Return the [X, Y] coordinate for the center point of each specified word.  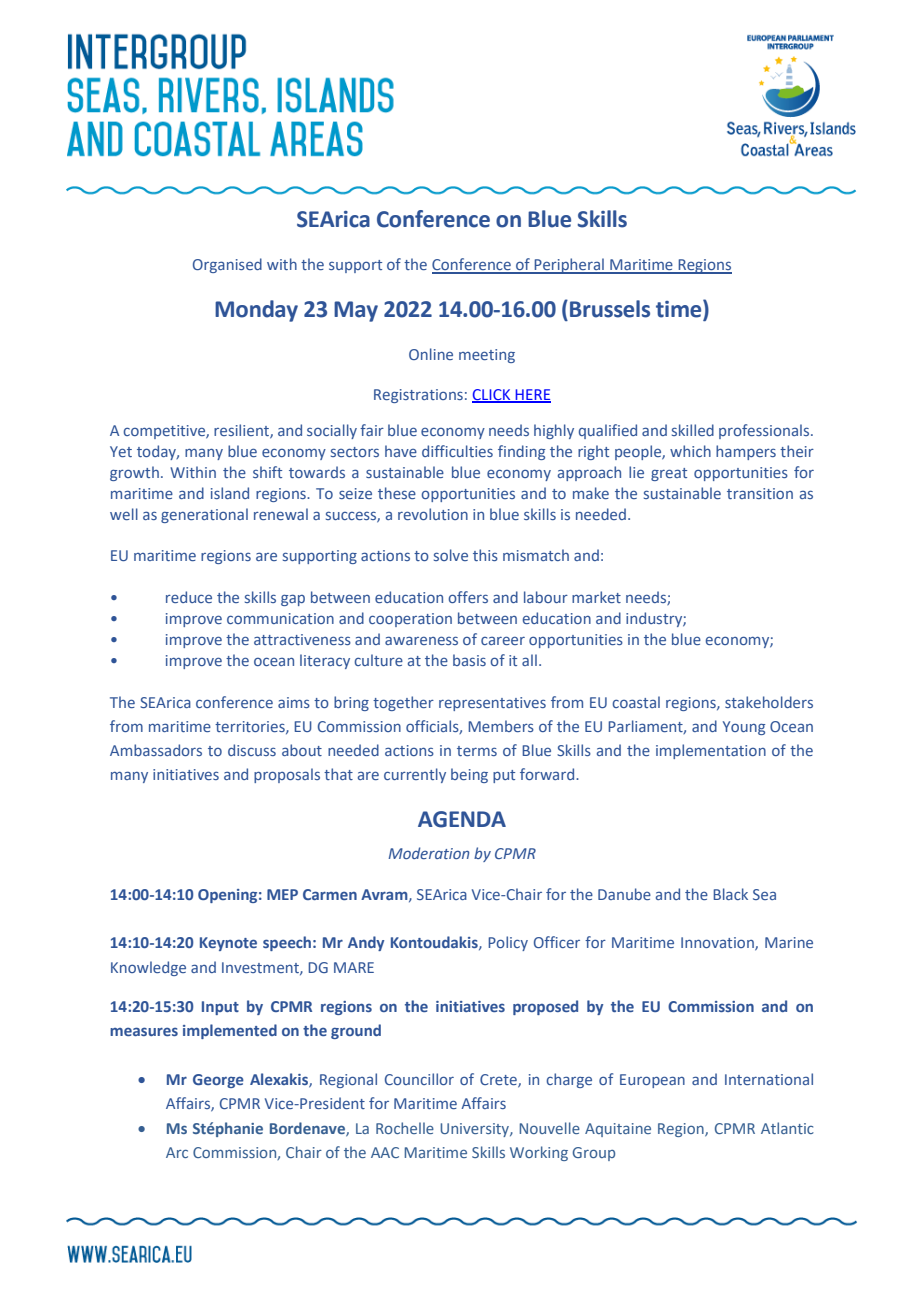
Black [730, 894]
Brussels [610, 309]
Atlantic [787, 1128]
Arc [177, 1152]
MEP [282, 894]
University [475, 1130]
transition [760, 493]
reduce [189, 597]
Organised [227, 265]
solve [451, 555]
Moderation [428, 853]
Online [431, 354]
